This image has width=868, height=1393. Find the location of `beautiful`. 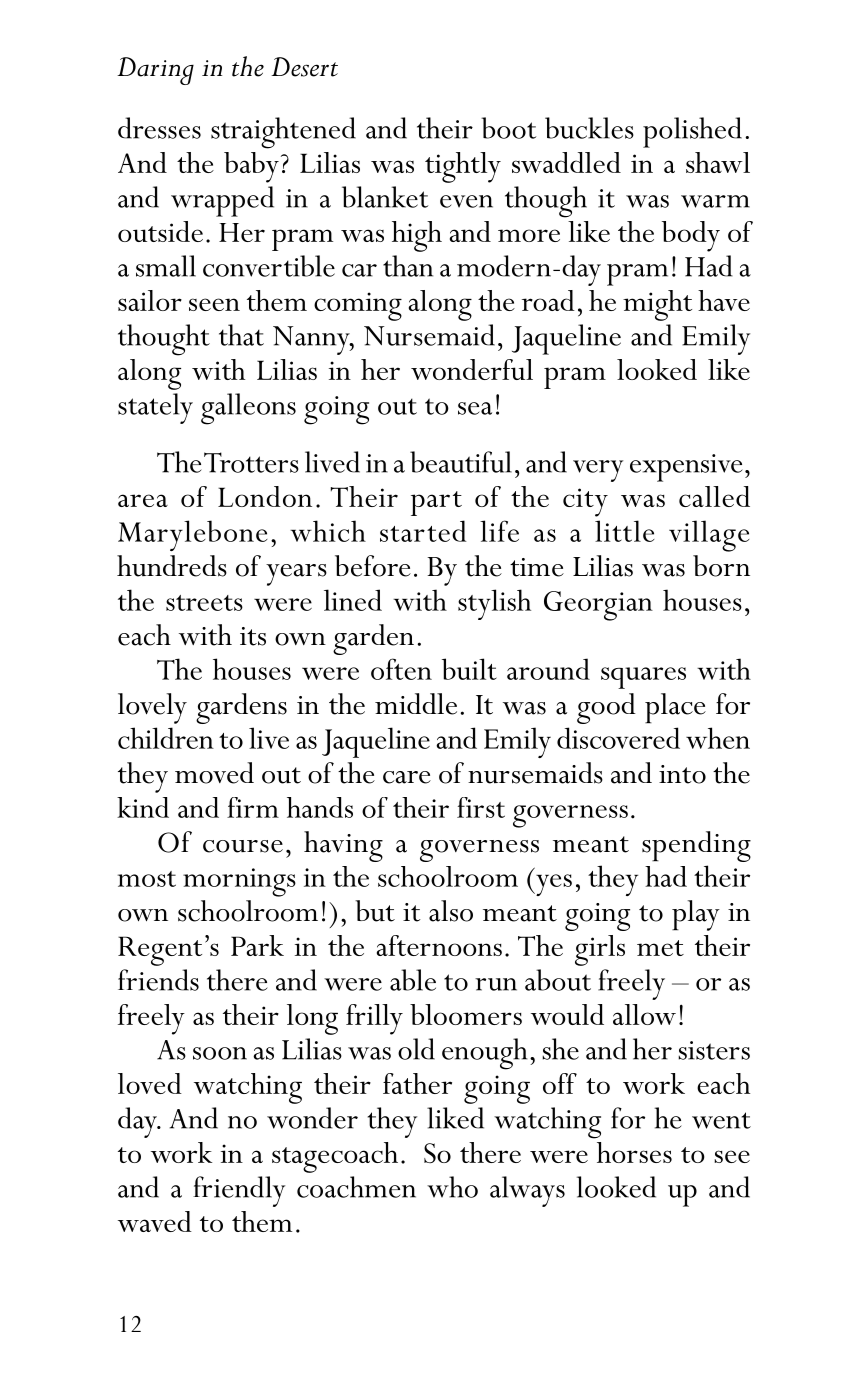

beautiful is located at coordinates (461, 462).
